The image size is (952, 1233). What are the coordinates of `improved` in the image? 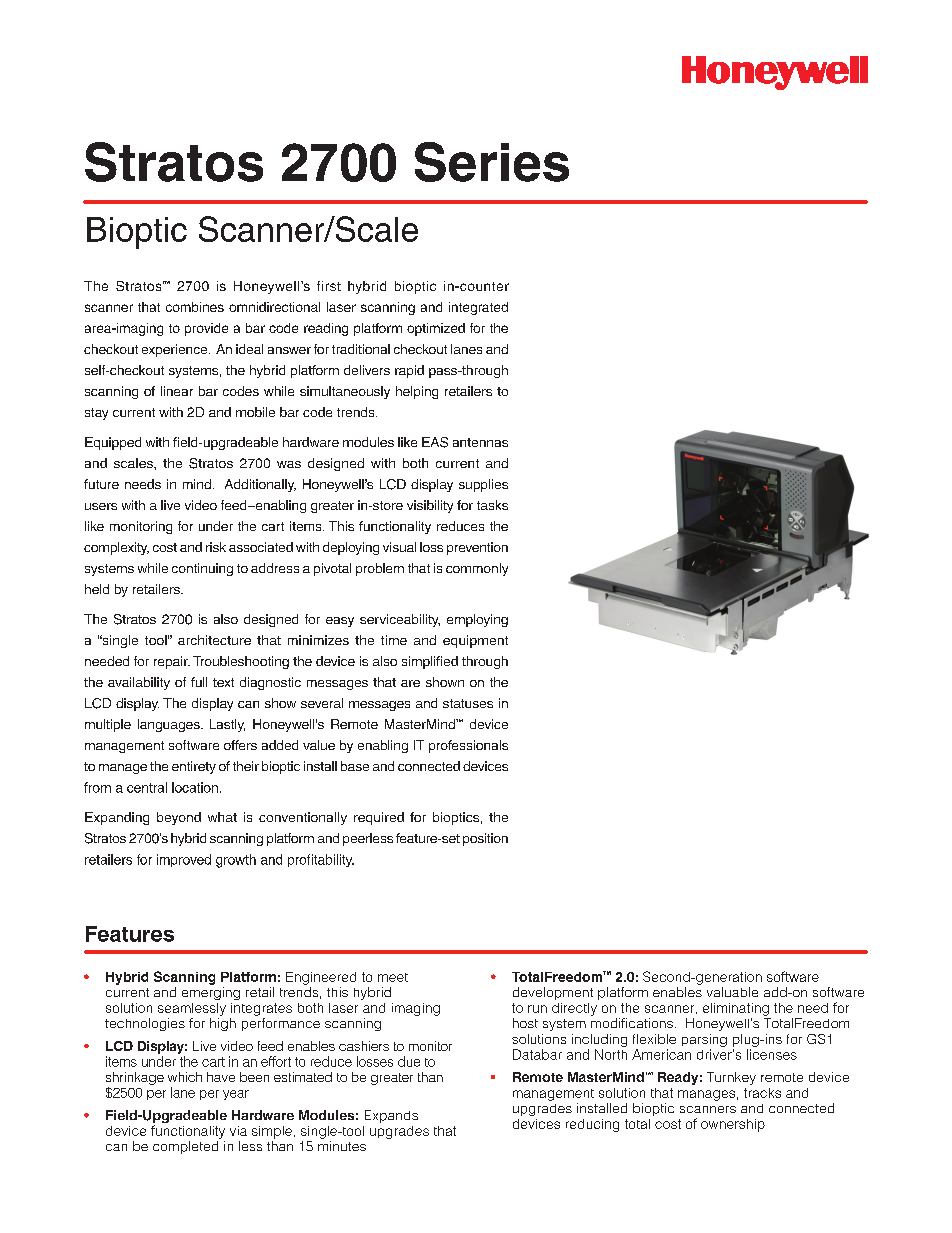 It's located at (184, 860).
